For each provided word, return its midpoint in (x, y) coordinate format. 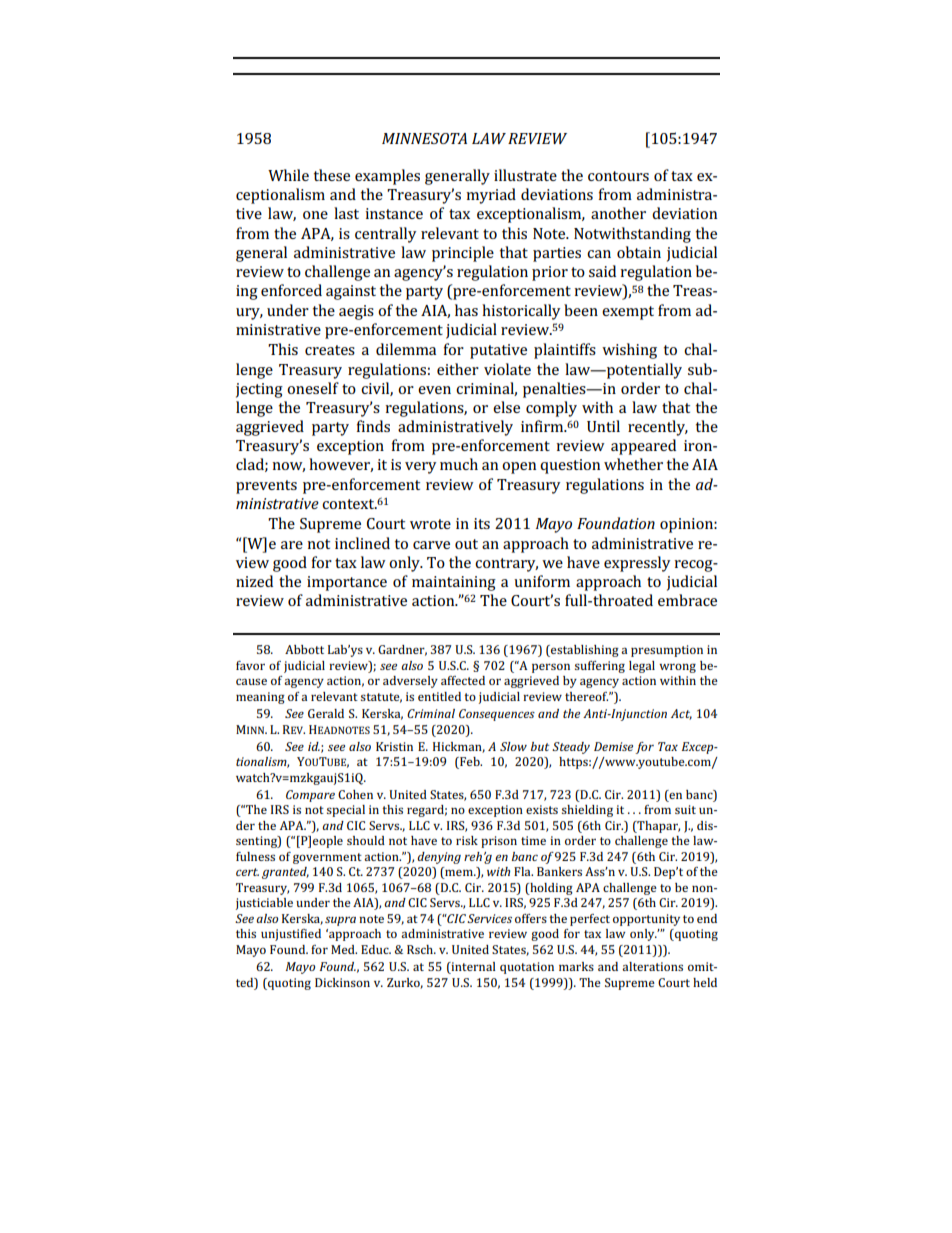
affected (463, 680)
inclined (362, 543)
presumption (667, 651)
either (458, 369)
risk (467, 840)
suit (685, 809)
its (482, 523)
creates (330, 350)
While (288, 175)
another (618, 213)
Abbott (304, 649)
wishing (629, 351)
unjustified (291, 935)
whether (633, 464)
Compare (310, 796)
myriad (491, 196)
